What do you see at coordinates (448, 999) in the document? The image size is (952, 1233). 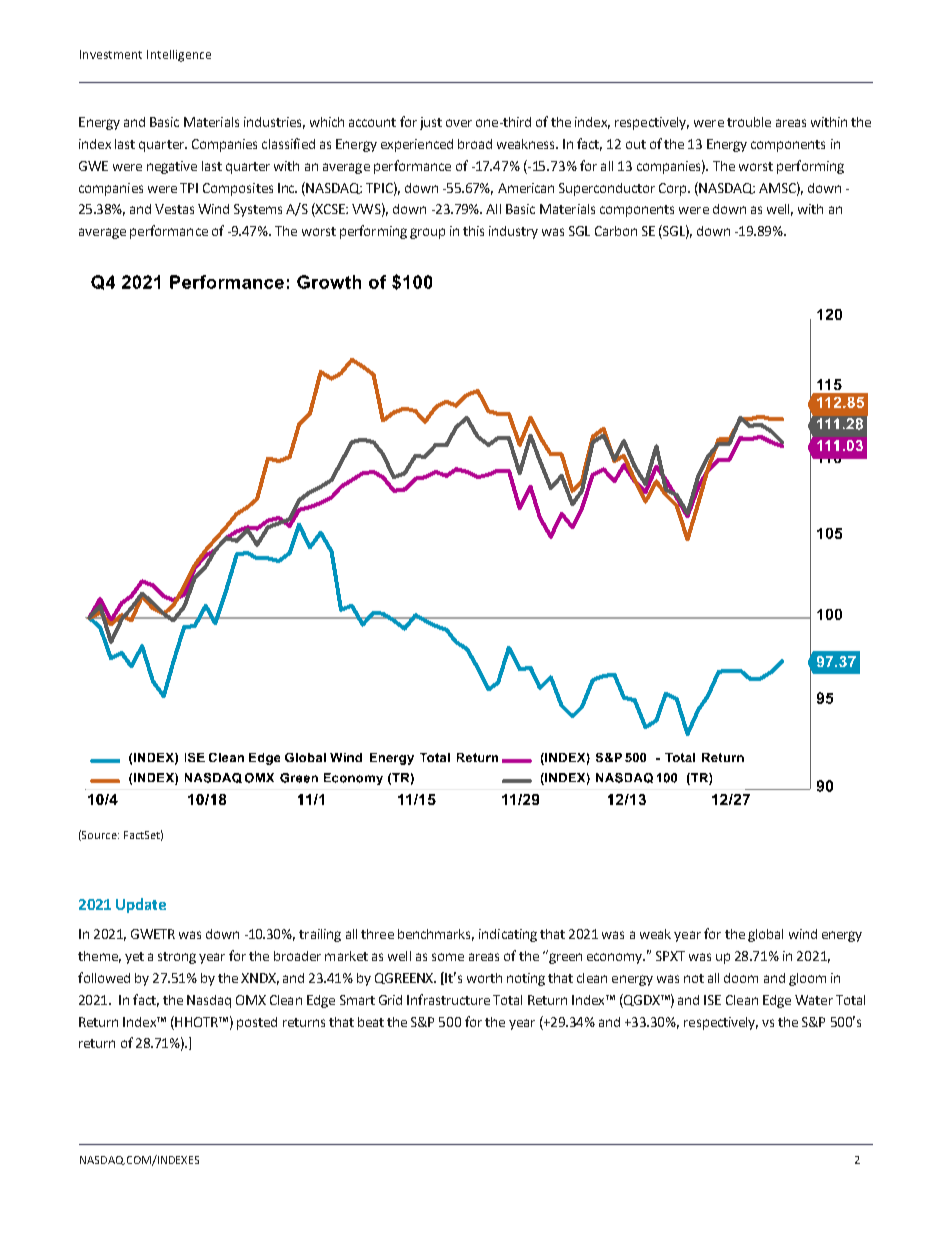 I see `Infrastructure` at bounding box center [448, 999].
